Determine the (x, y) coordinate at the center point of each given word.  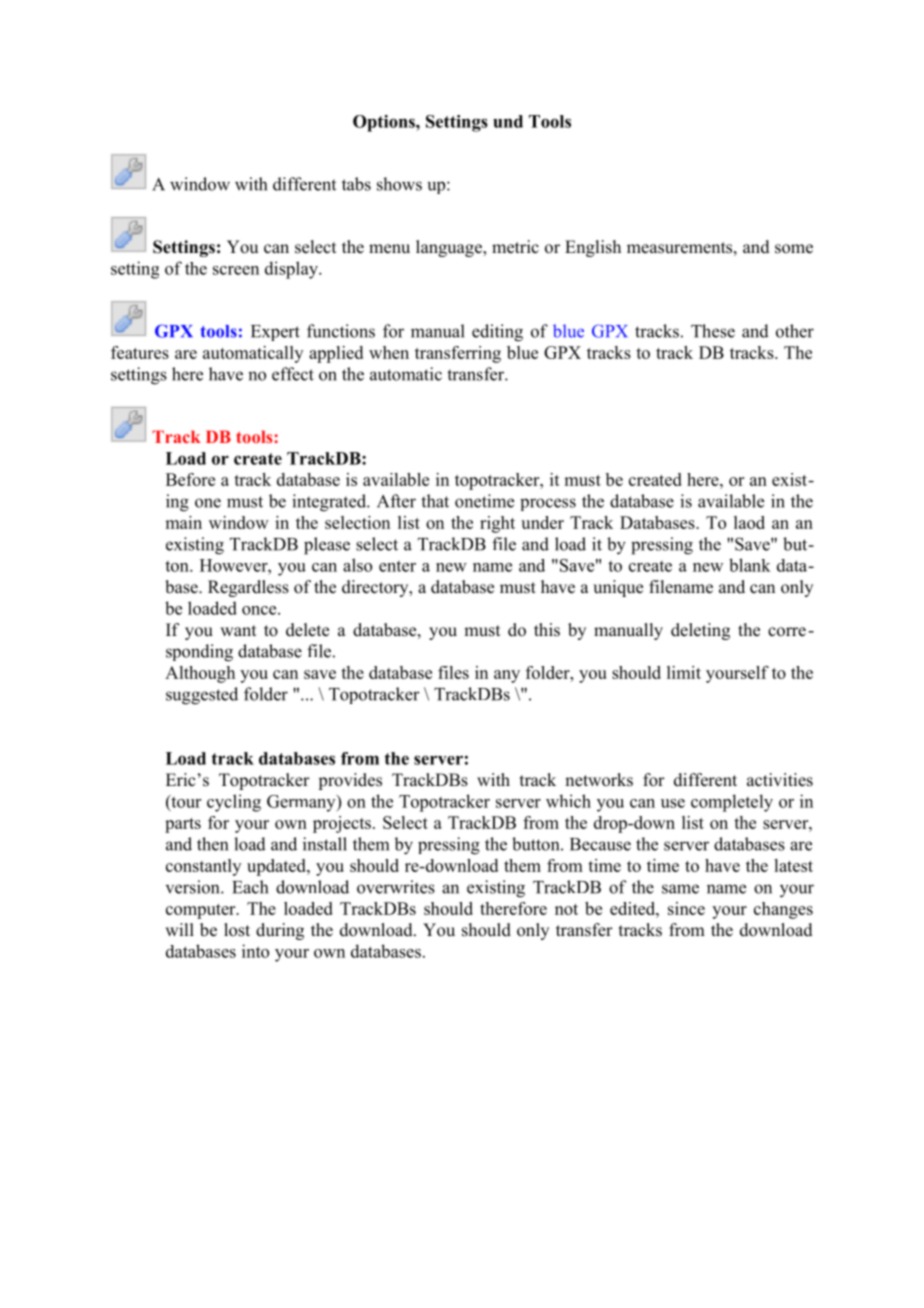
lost (237, 930)
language (450, 248)
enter (397, 566)
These (713, 331)
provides (350, 781)
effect (293, 374)
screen (236, 270)
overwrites (396, 887)
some (794, 249)
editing (497, 333)
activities (780, 780)
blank (750, 565)
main (183, 522)
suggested (202, 696)
